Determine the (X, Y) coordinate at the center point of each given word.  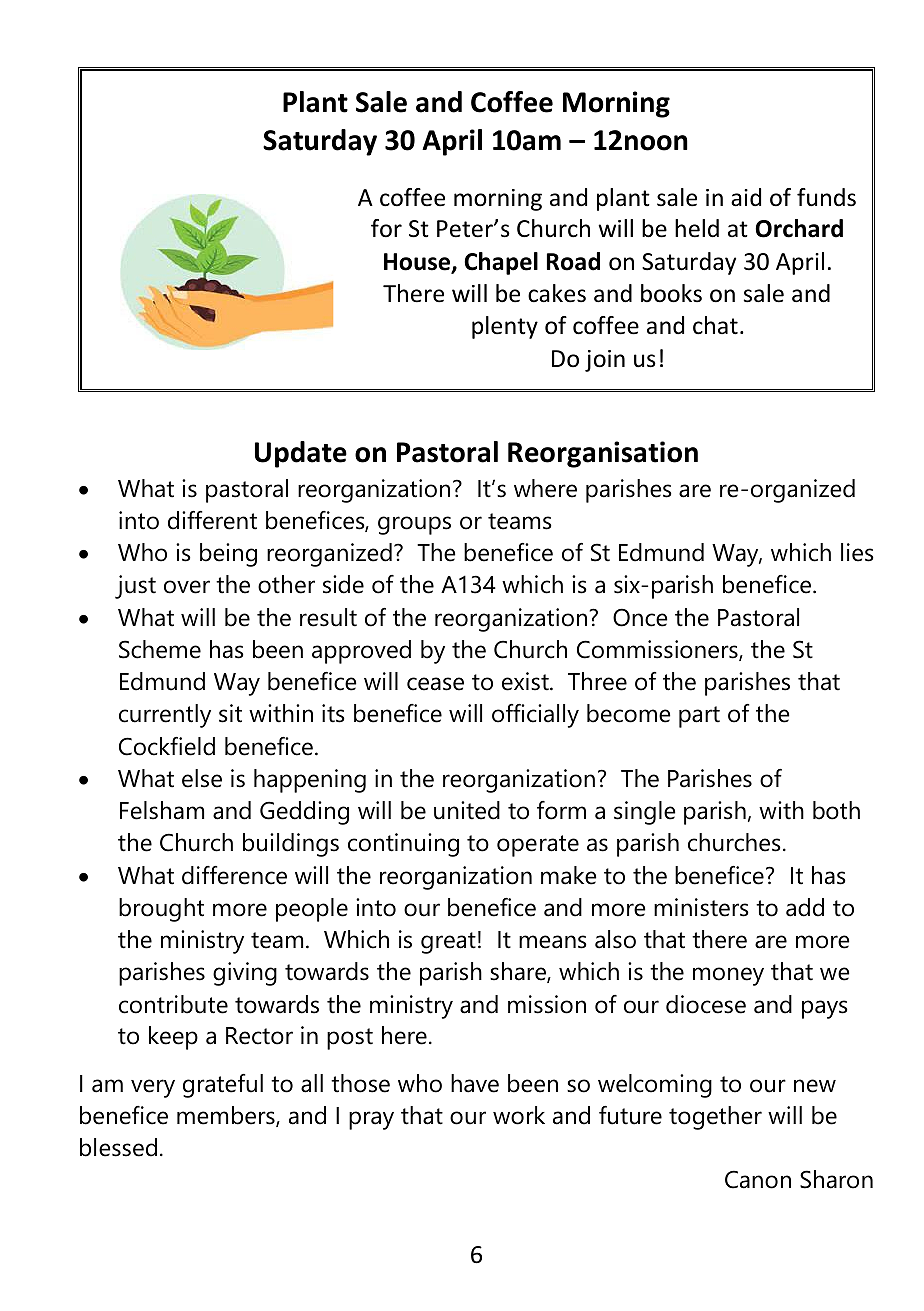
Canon (758, 1179)
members (227, 1116)
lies (857, 552)
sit (230, 713)
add (805, 907)
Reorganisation (603, 454)
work (519, 1115)
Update (301, 454)
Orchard (799, 228)
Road (573, 261)
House (418, 263)
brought (161, 910)
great (448, 943)
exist (526, 681)
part (699, 717)
